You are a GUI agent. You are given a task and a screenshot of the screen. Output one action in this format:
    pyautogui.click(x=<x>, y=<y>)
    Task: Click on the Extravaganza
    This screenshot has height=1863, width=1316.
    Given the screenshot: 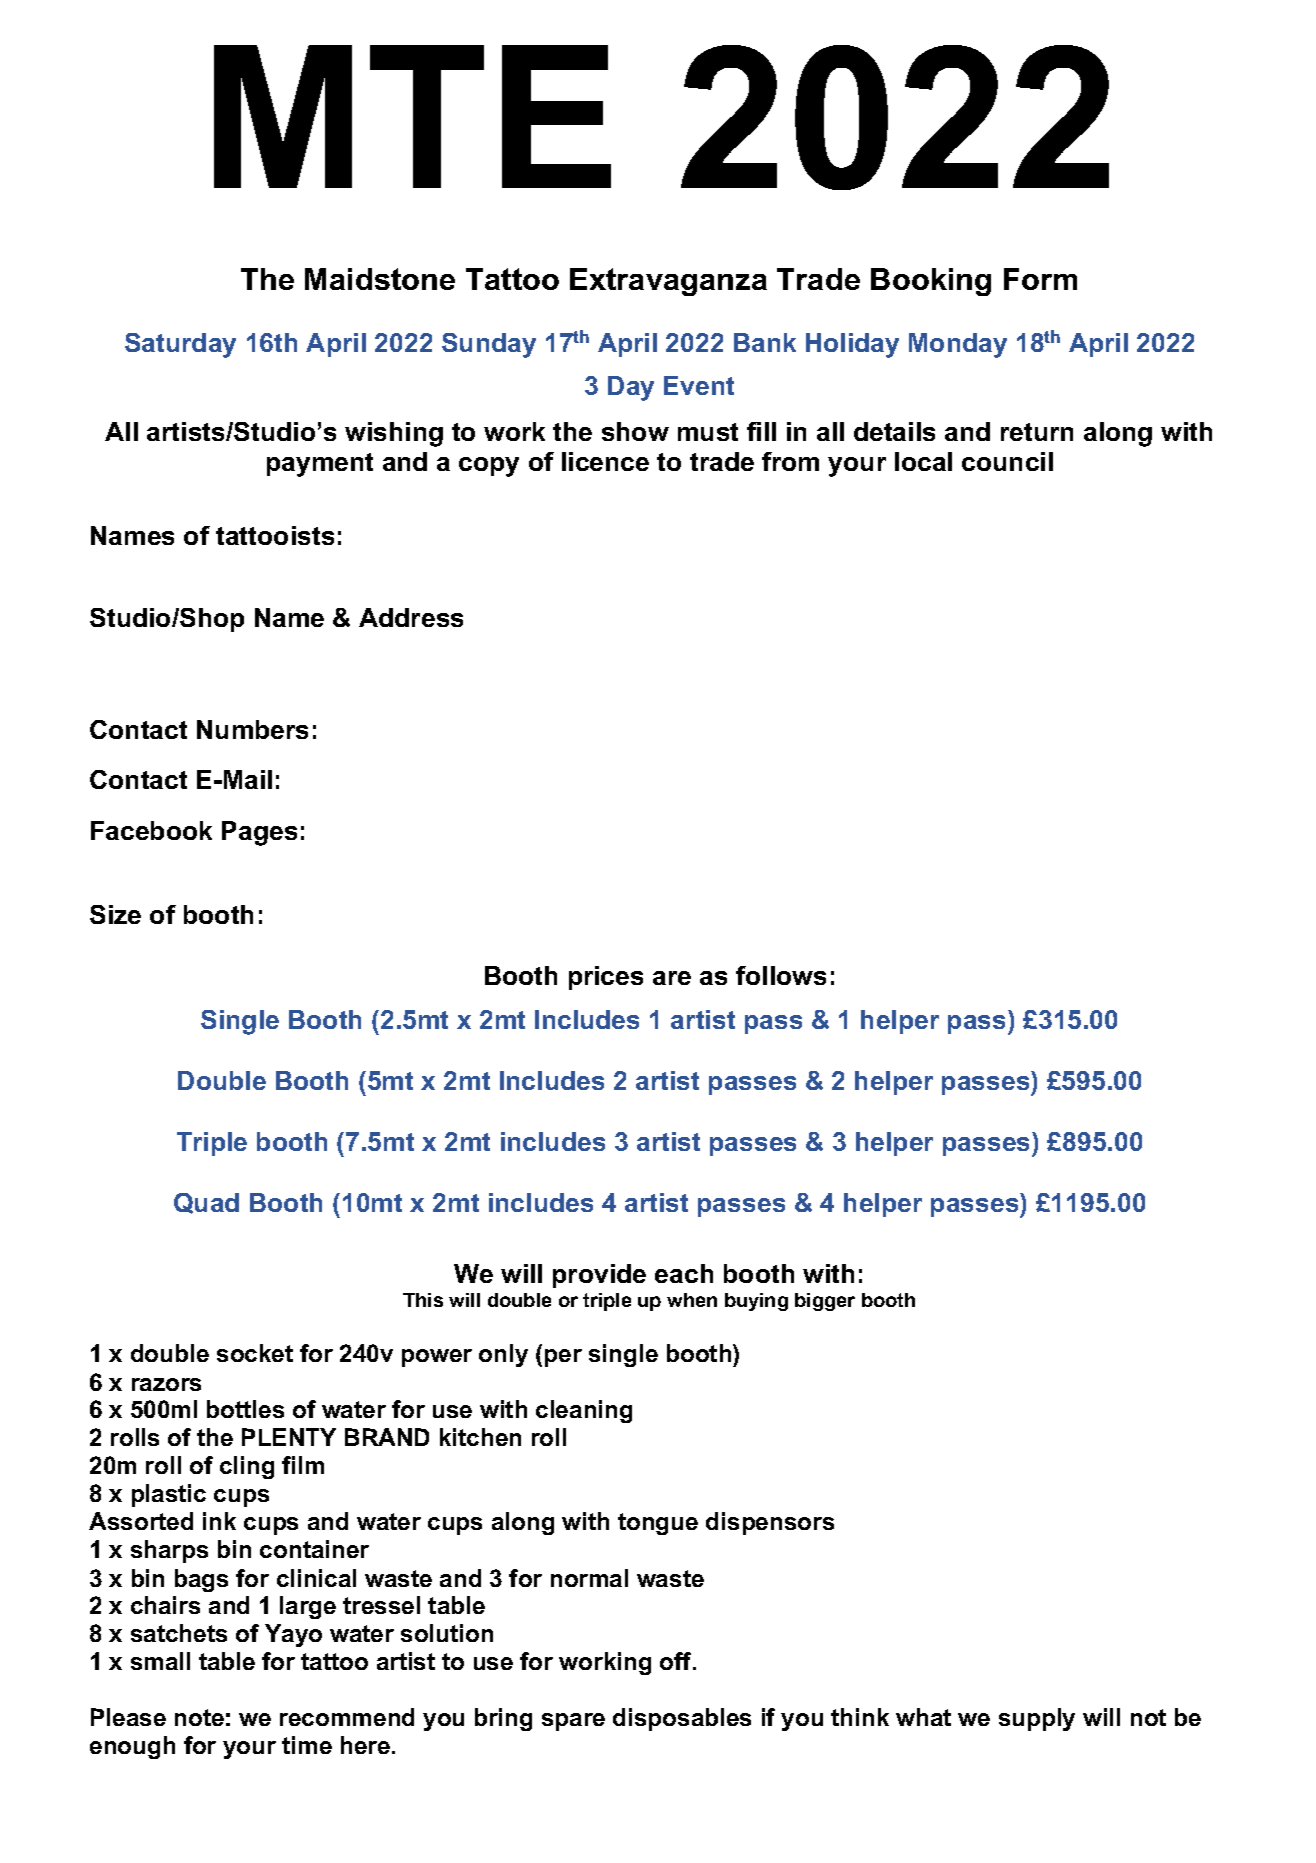 What is the action you would take?
    pyautogui.click(x=668, y=282)
